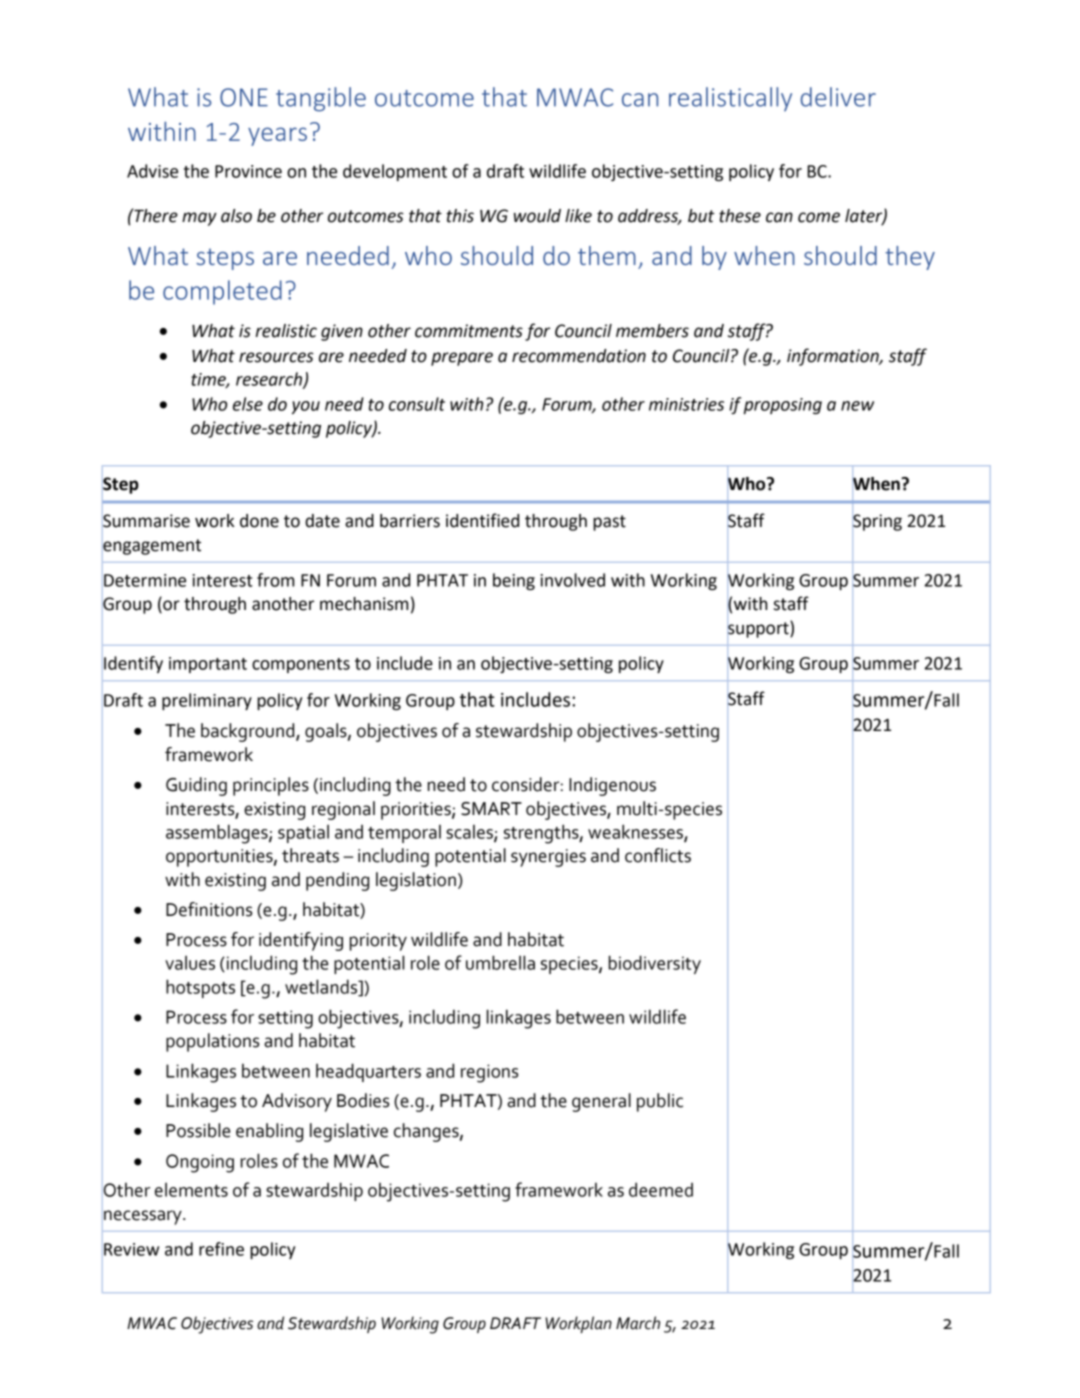 The width and height of the document is (1080, 1398). What do you see at coordinates (548, 858) in the document?
I see `synergies` at bounding box center [548, 858].
